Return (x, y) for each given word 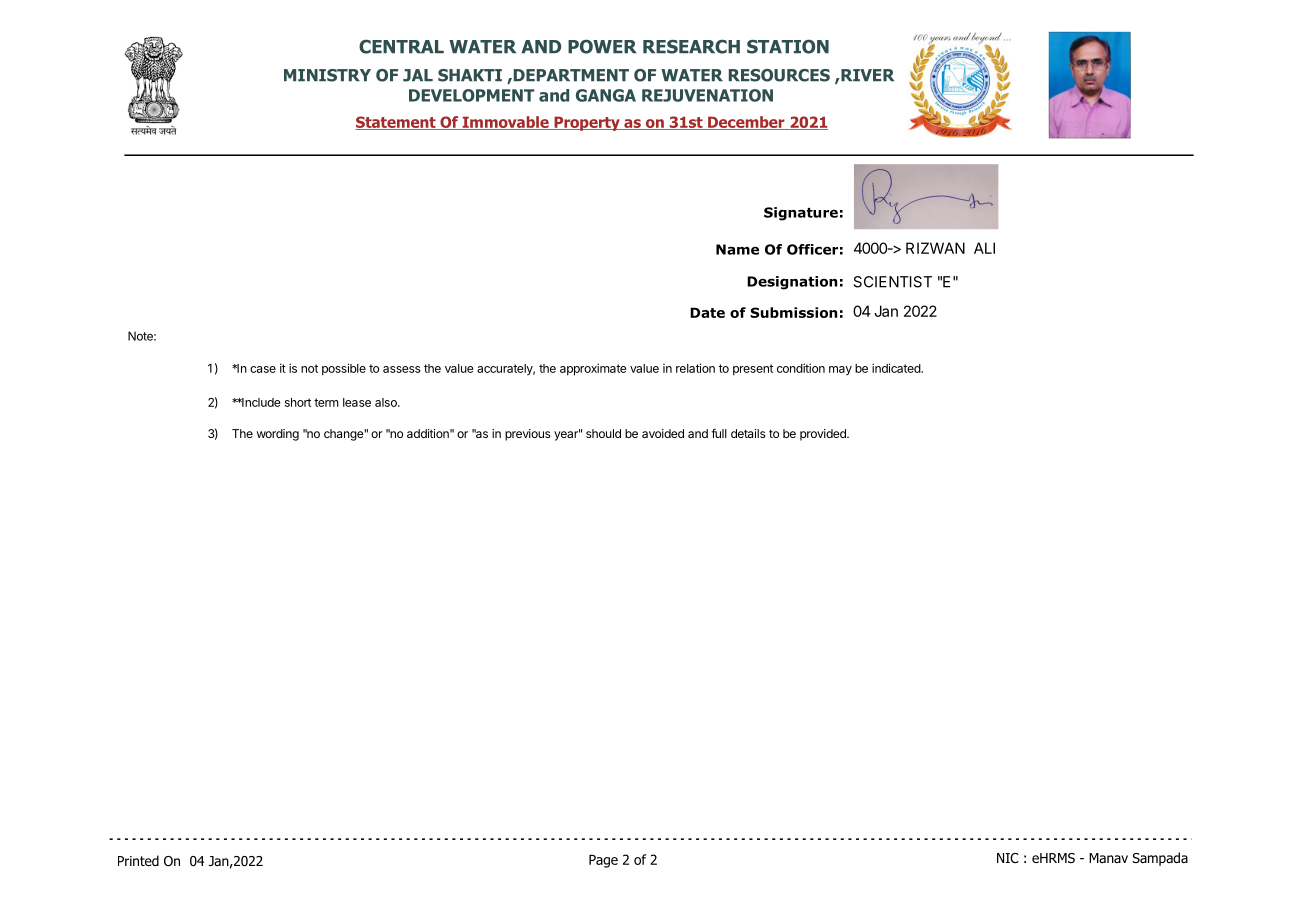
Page (603, 861)
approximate (593, 369)
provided (824, 435)
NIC (1008, 858)
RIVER (866, 75)
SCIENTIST (892, 282)
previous (528, 435)
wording (278, 435)
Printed (138, 860)
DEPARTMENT (570, 75)
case (263, 369)
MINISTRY (327, 75)
